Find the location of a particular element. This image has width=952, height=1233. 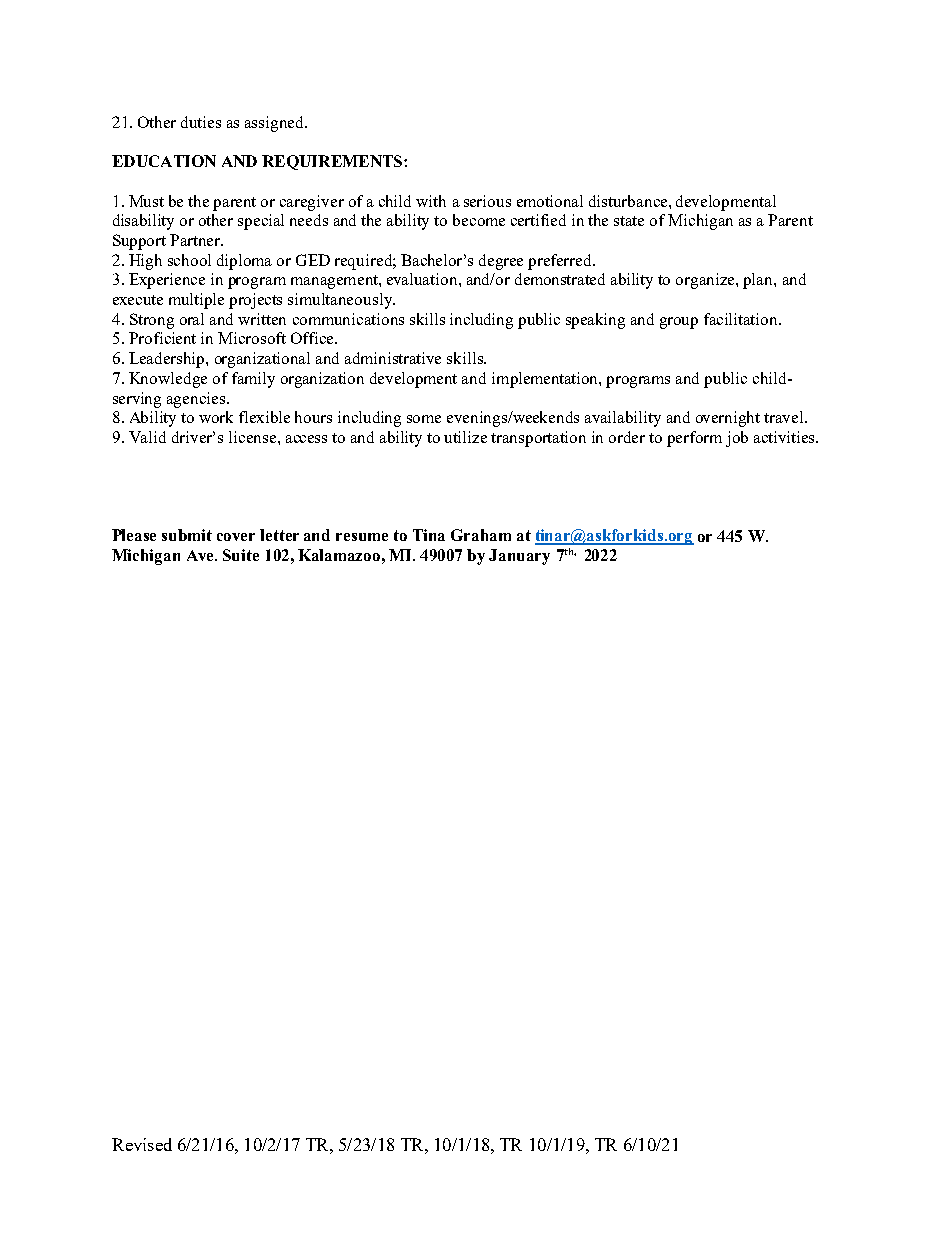

duties is located at coordinates (201, 122).
